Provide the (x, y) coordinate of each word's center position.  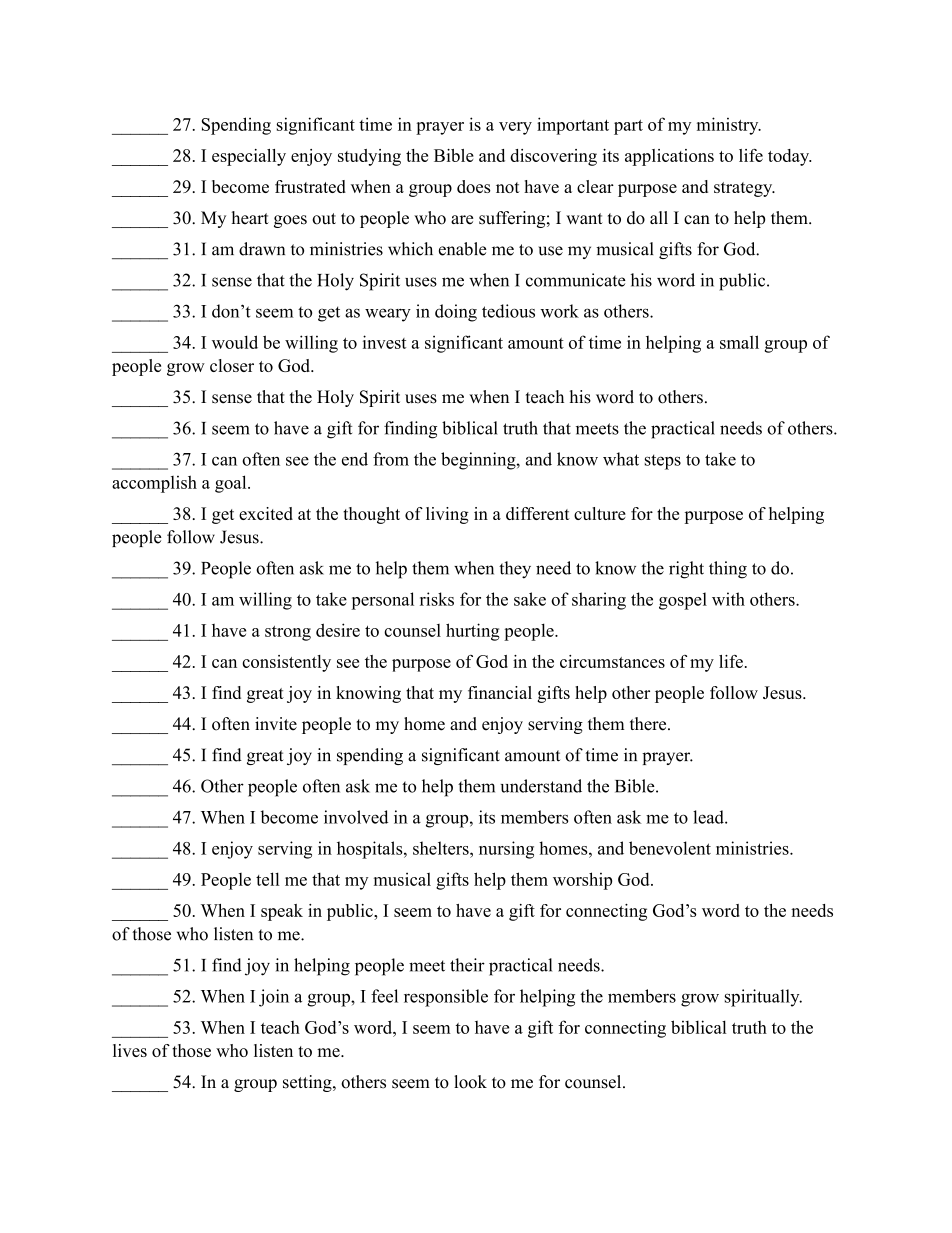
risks (437, 599)
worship (582, 881)
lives (130, 1050)
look (470, 1082)
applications (669, 157)
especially (249, 157)
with (728, 599)
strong (288, 633)
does (474, 186)
